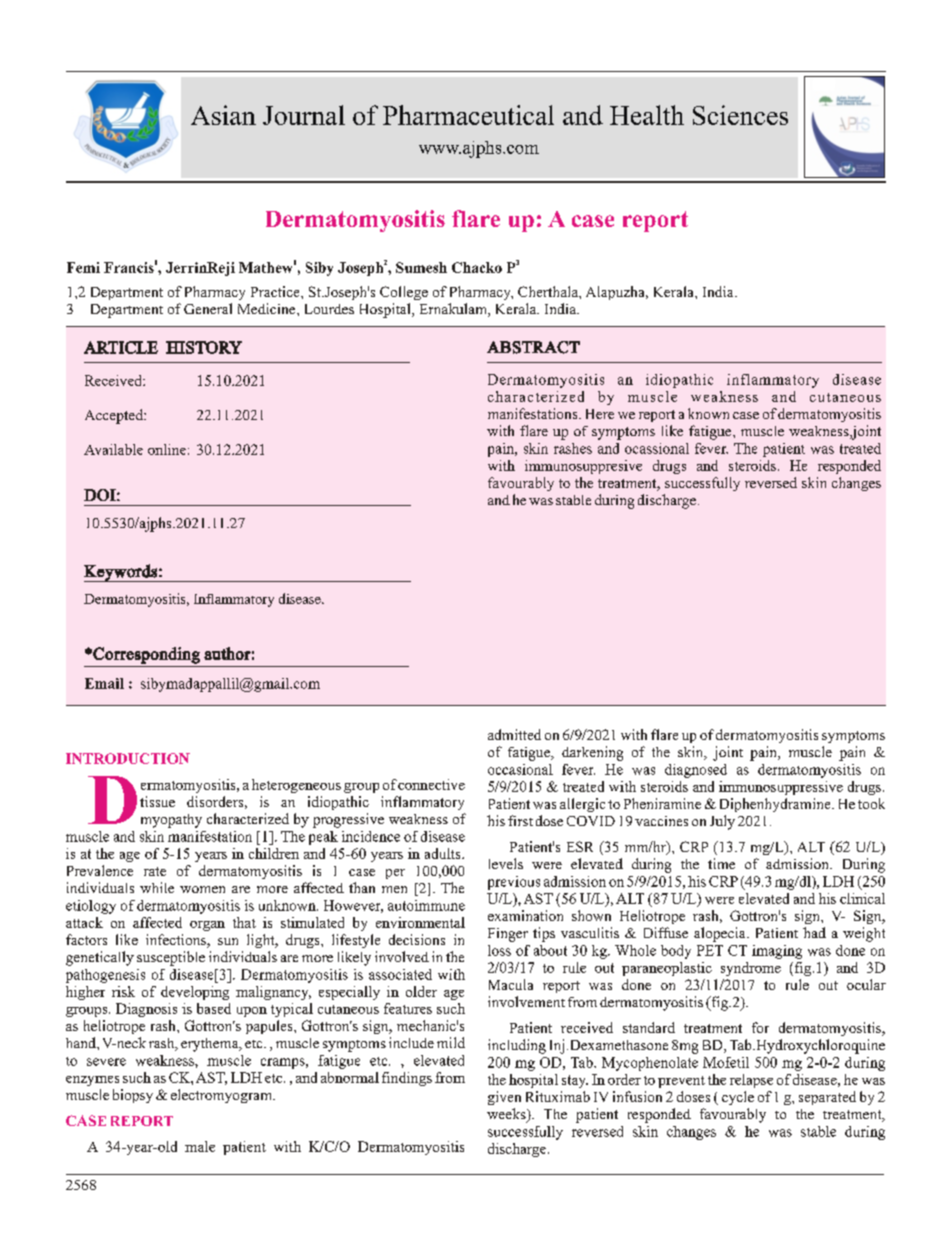 The image size is (952, 1233). Describe the element at coordinates (696, 771) in the screenshot. I see `diagnosed` at that location.
